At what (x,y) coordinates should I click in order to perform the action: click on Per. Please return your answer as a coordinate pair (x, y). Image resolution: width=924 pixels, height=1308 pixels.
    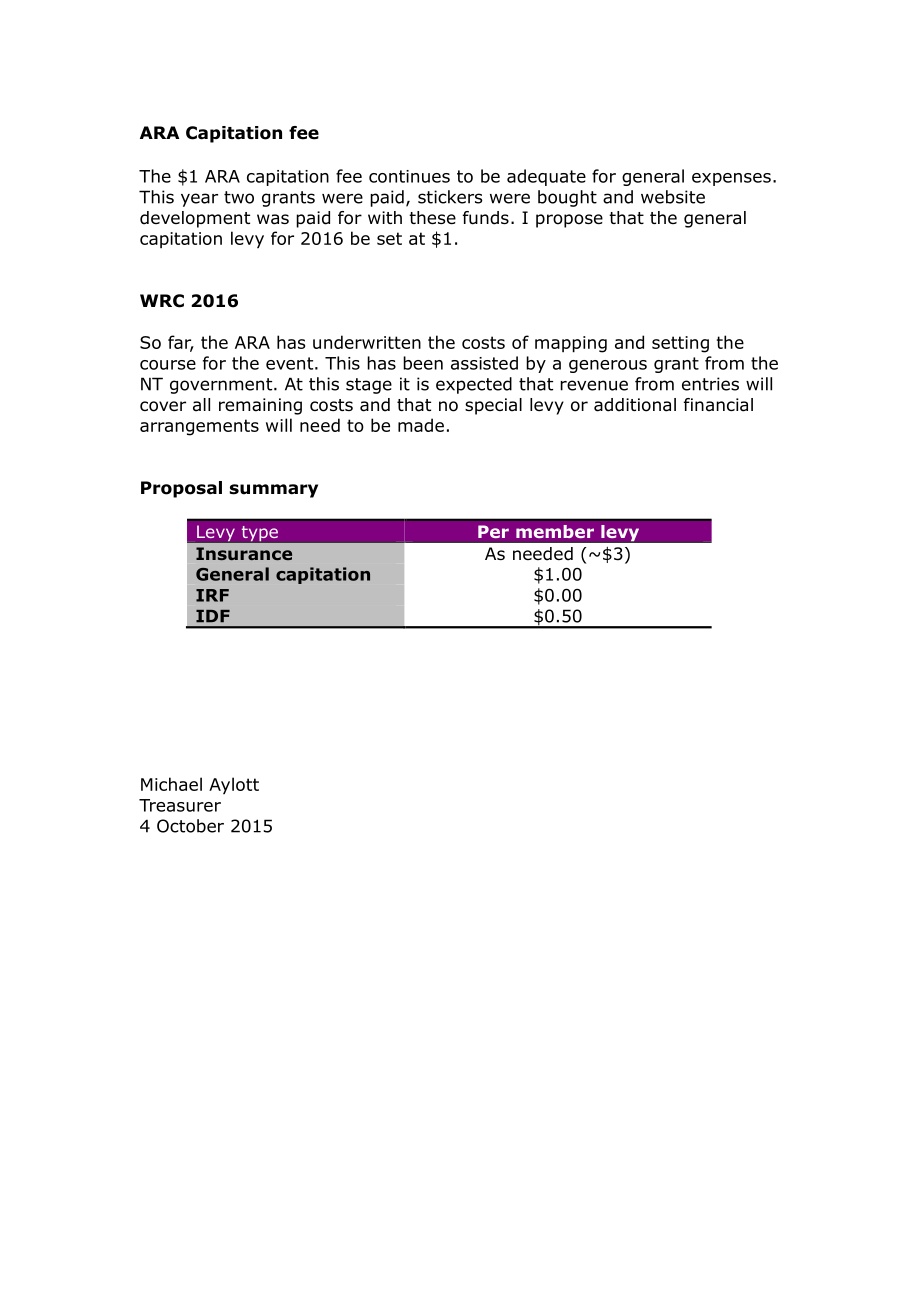
    Looking at the image, I should click on (493, 531).
